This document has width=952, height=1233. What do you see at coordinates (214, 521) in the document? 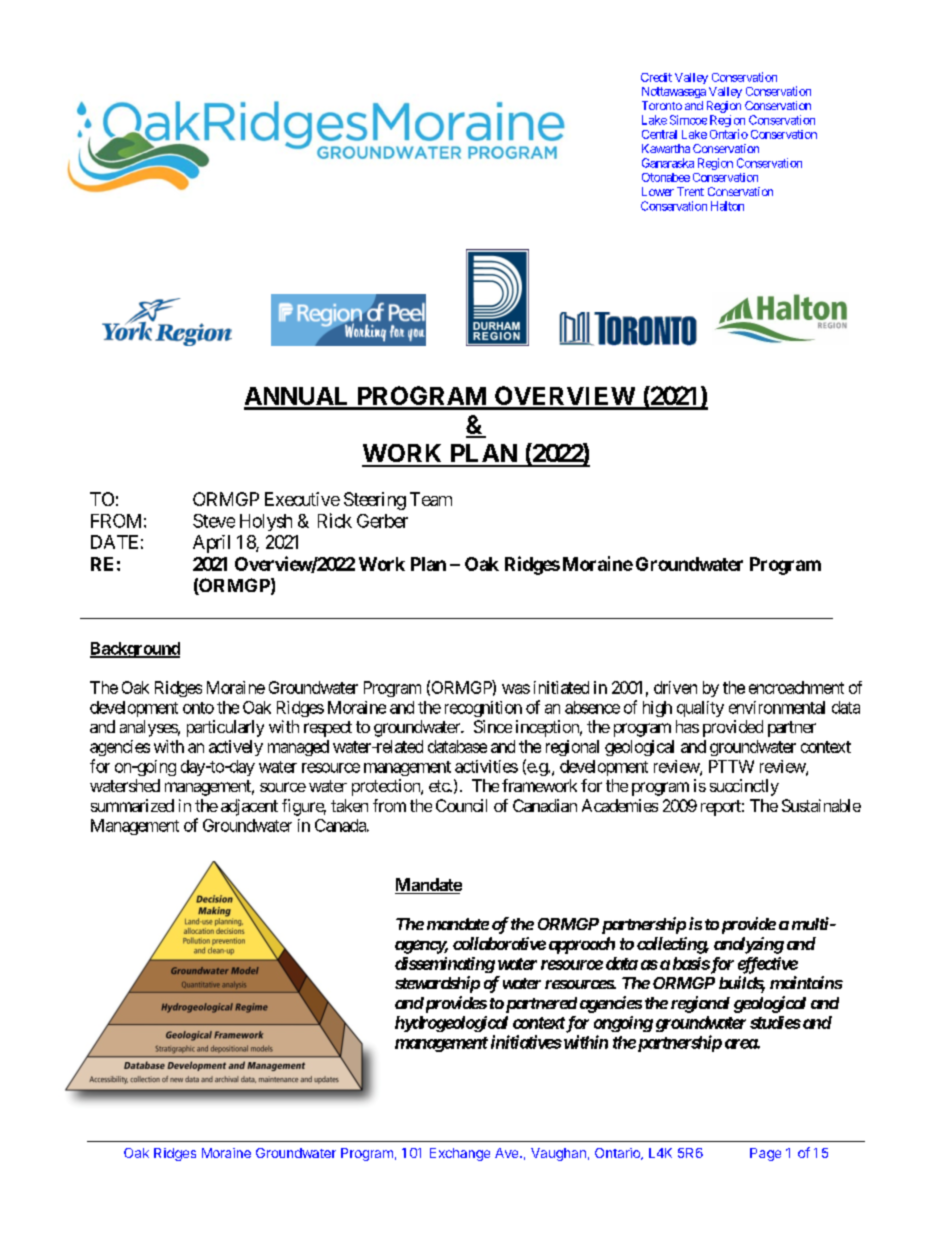
I see `Steve` at bounding box center [214, 521].
